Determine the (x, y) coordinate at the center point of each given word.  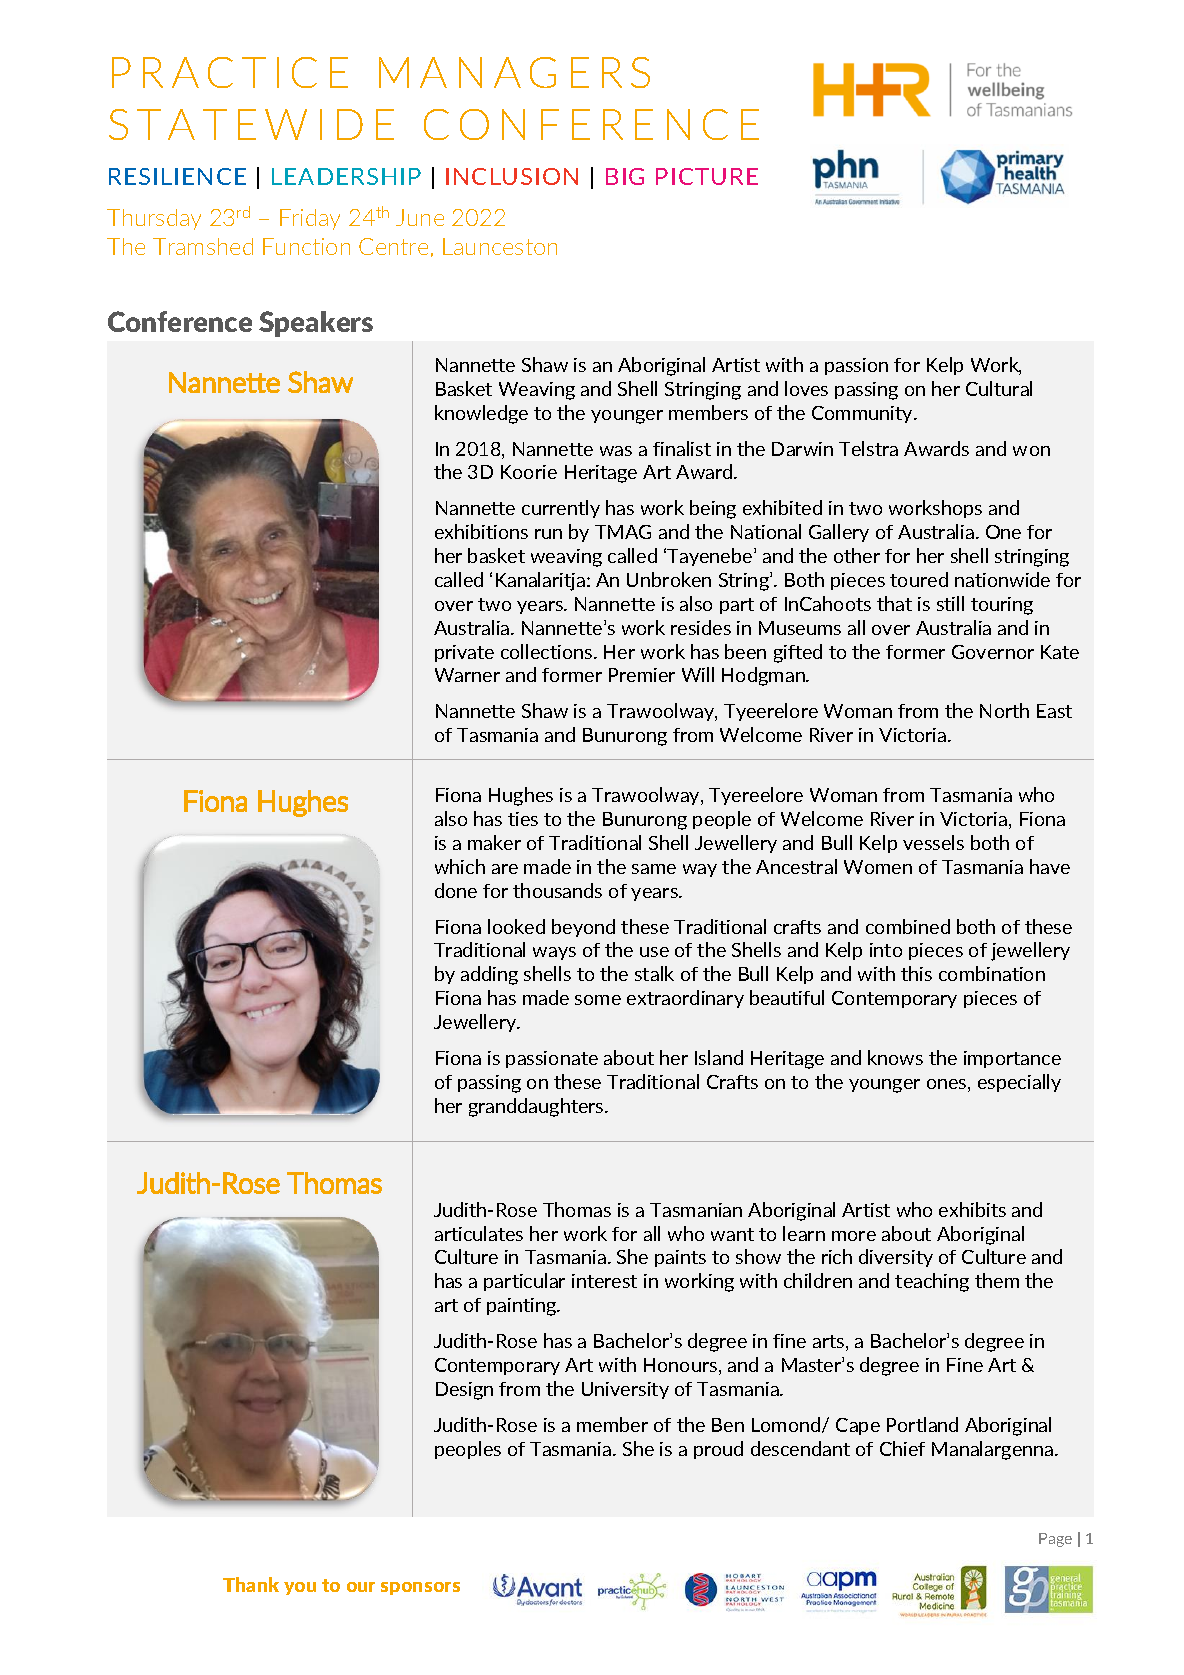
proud (718, 1450)
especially (1019, 1083)
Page (1055, 1540)
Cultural (999, 388)
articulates (479, 1233)
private (464, 653)
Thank (251, 1584)
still (950, 603)
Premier (642, 675)
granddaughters (537, 1107)
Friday (310, 219)
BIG (625, 176)
